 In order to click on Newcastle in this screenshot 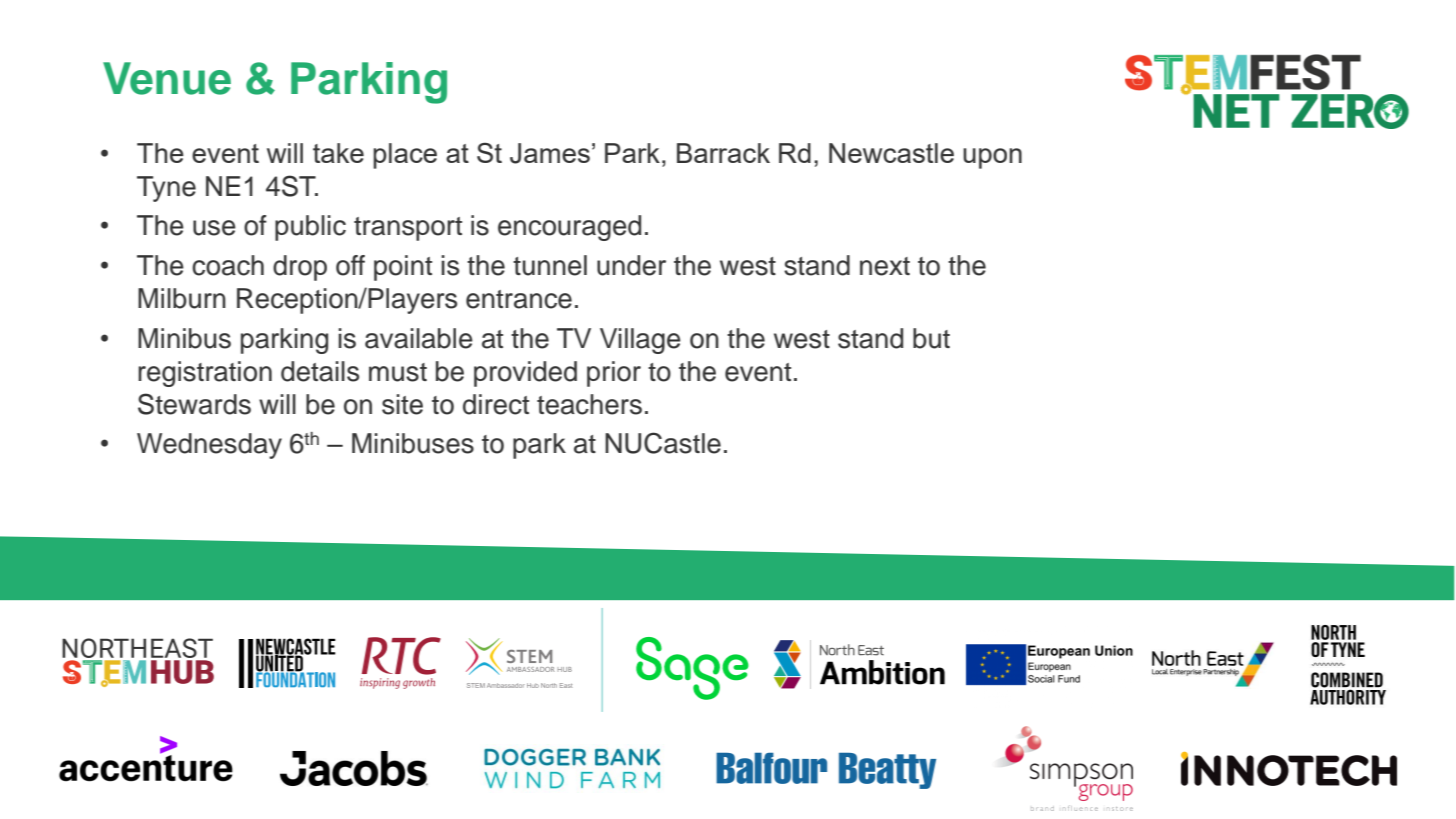, I will do `click(891, 153)`.
